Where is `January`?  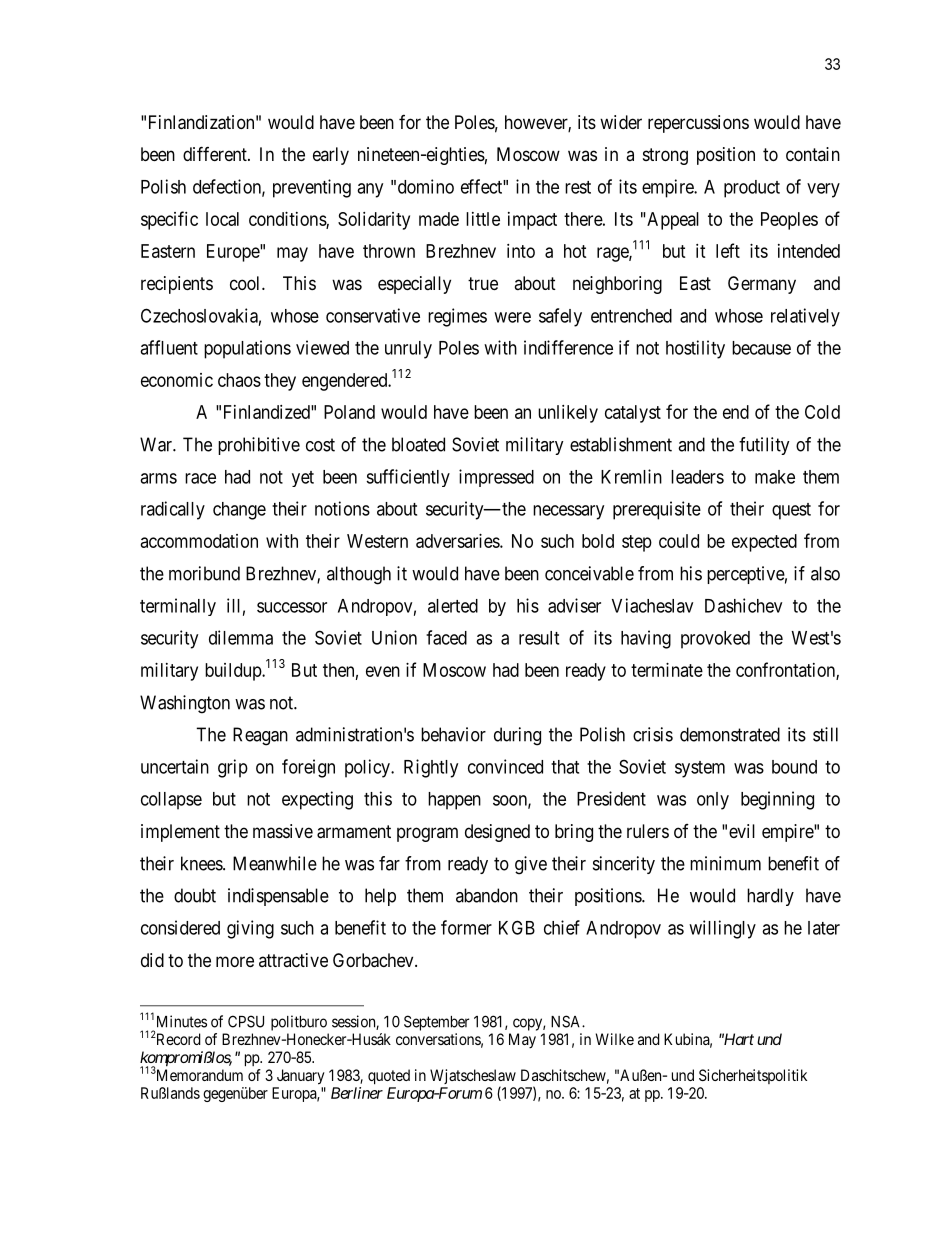
January is located at coordinates (301, 1077).
